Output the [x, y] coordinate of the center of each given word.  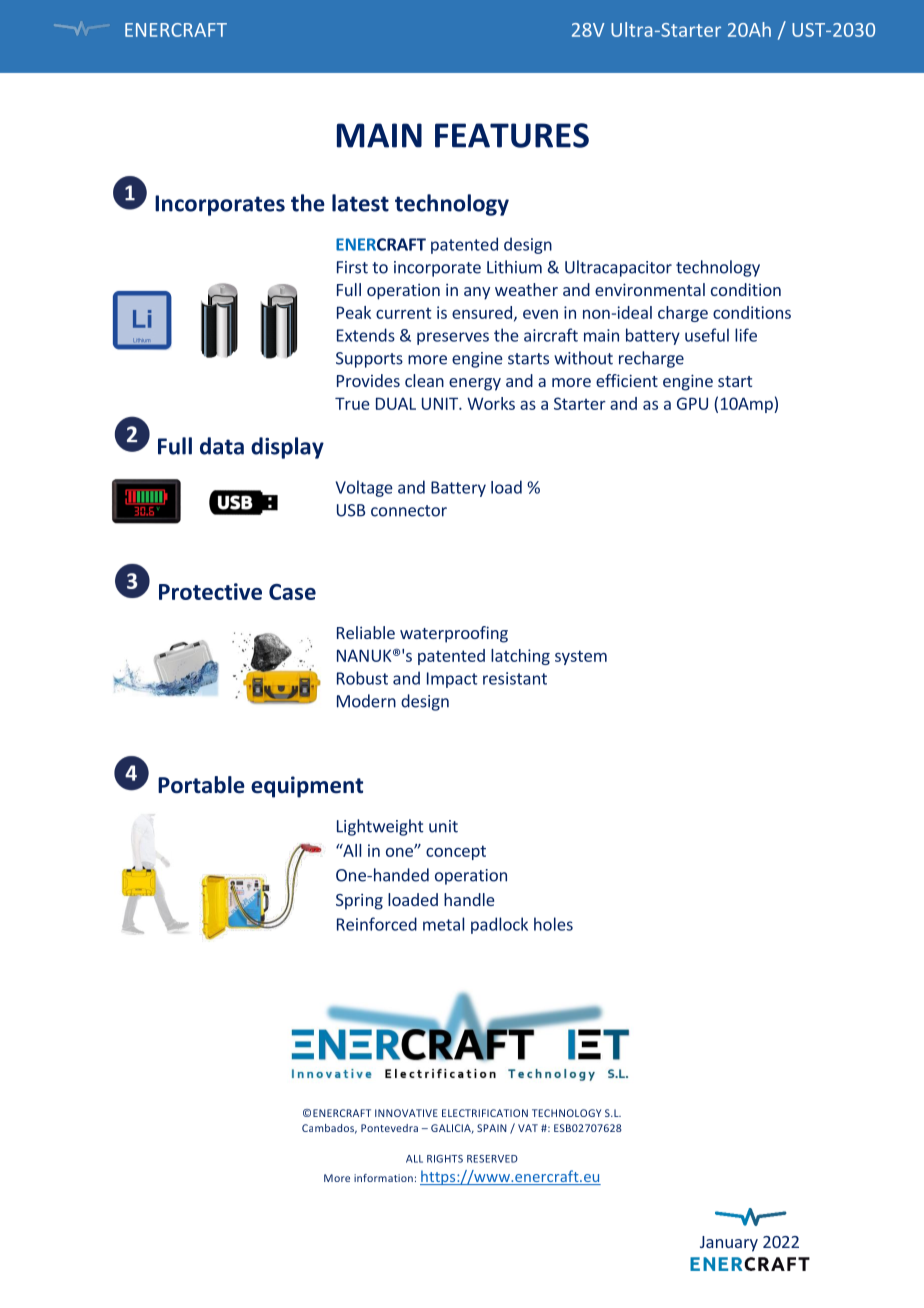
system [581, 657]
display [287, 448]
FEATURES [512, 135]
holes [553, 924]
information [383, 1178]
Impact [452, 680]
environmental [650, 289]
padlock [499, 925]
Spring [359, 901]
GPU [692, 403]
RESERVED [492, 1159]
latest [360, 203]
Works [491, 403]
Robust [362, 678]
